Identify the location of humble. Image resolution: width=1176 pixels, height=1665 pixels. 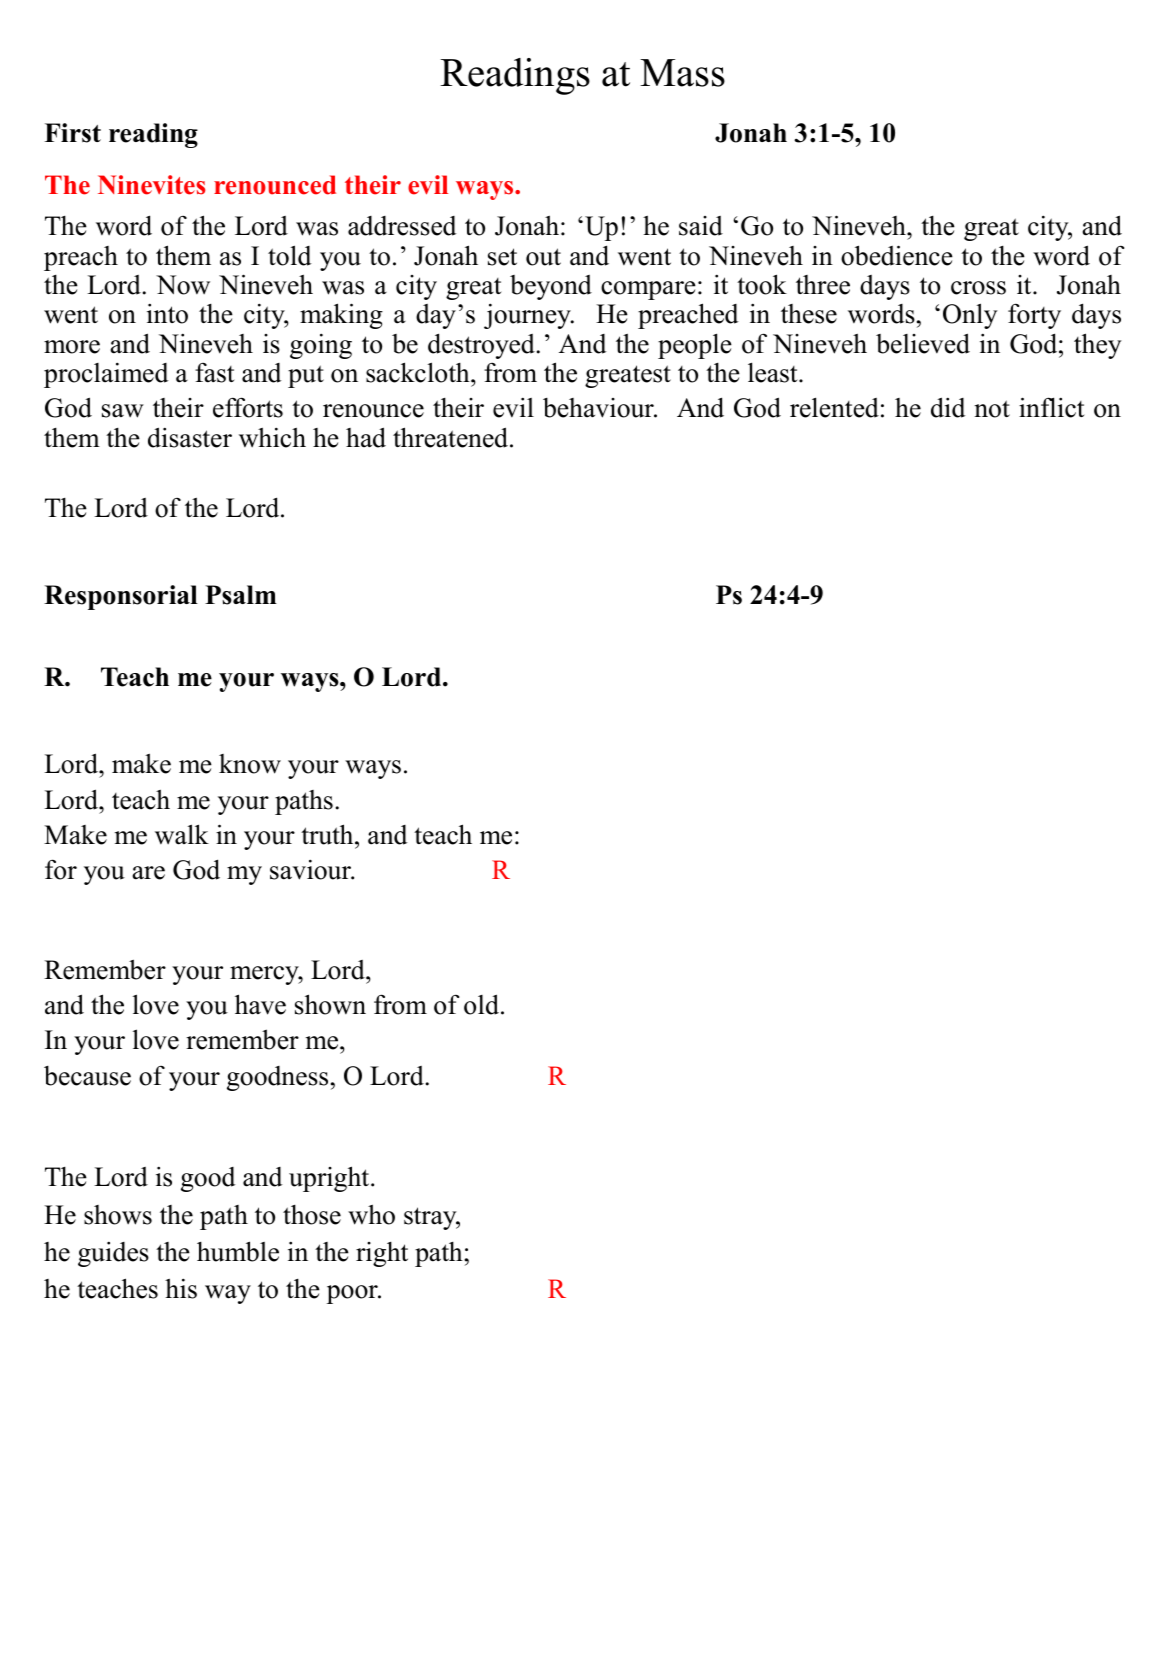
(238, 1251).
